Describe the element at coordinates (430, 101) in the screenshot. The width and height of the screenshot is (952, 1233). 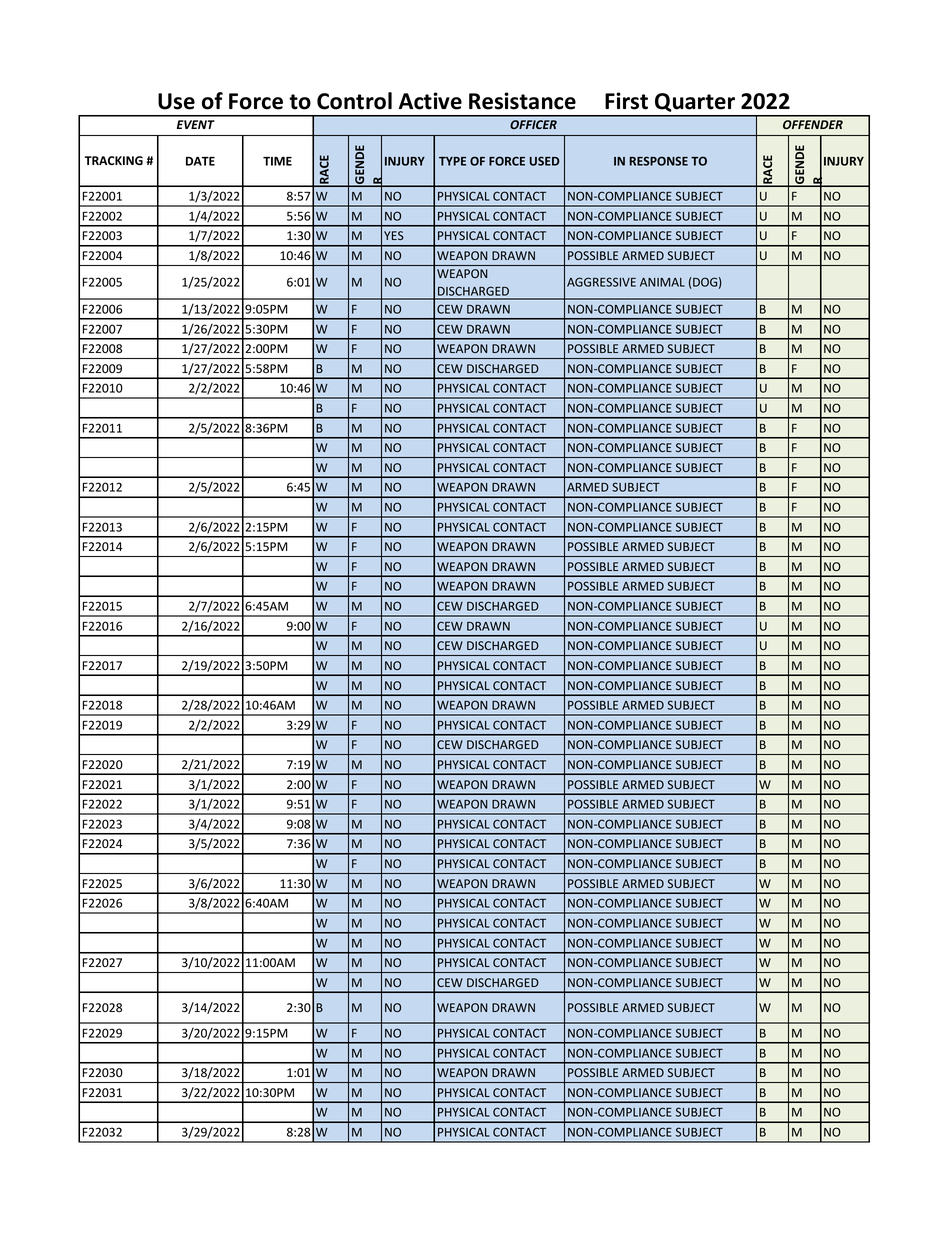
I see `Active` at that location.
